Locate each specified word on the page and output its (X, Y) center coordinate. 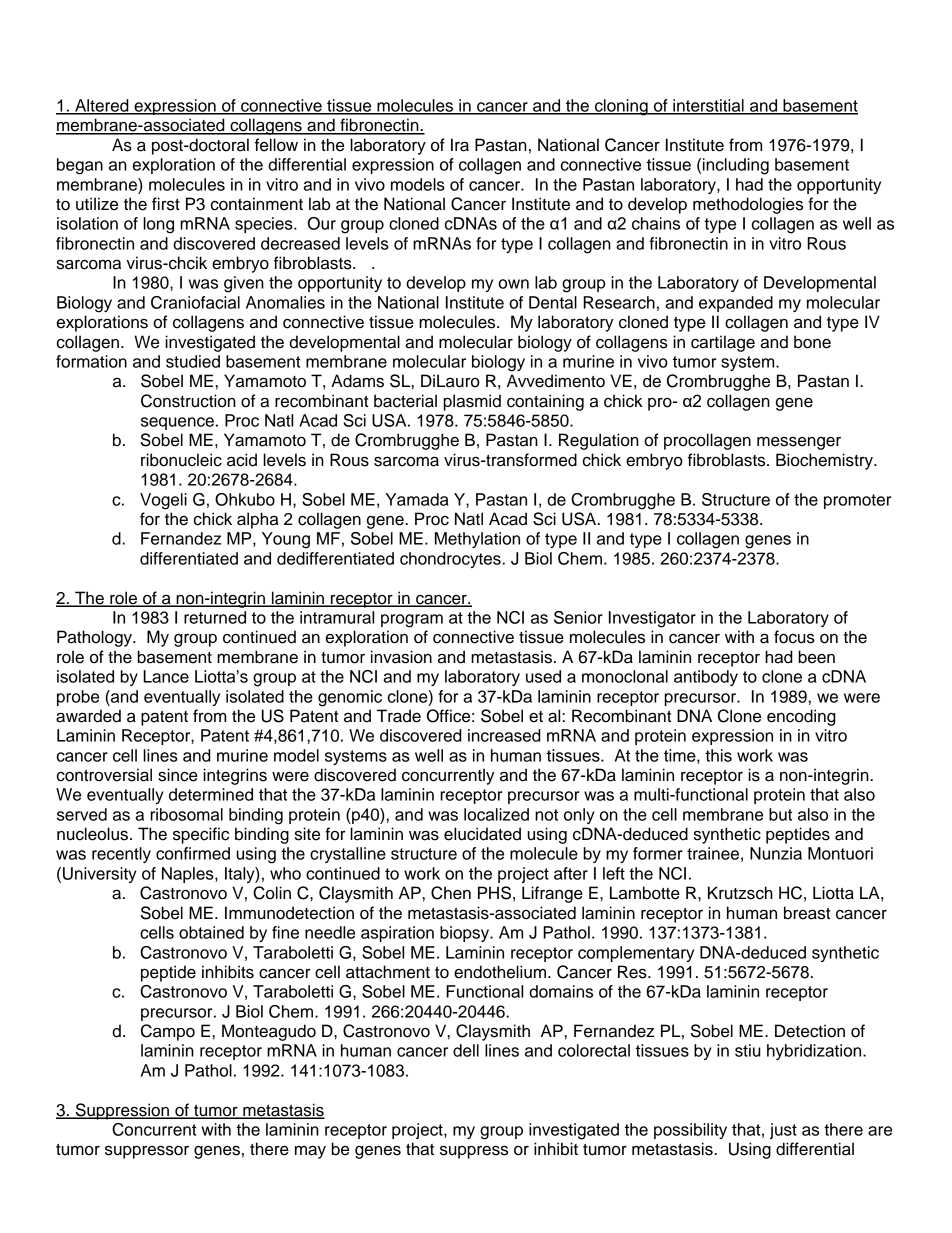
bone (812, 342)
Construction (188, 401)
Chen (451, 893)
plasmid (472, 402)
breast (807, 913)
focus (794, 637)
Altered (102, 106)
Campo (168, 1032)
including (736, 166)
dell (466, 1050)
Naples (189, 875)
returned (215, 617)
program (412, 621)
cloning (621, 107)
